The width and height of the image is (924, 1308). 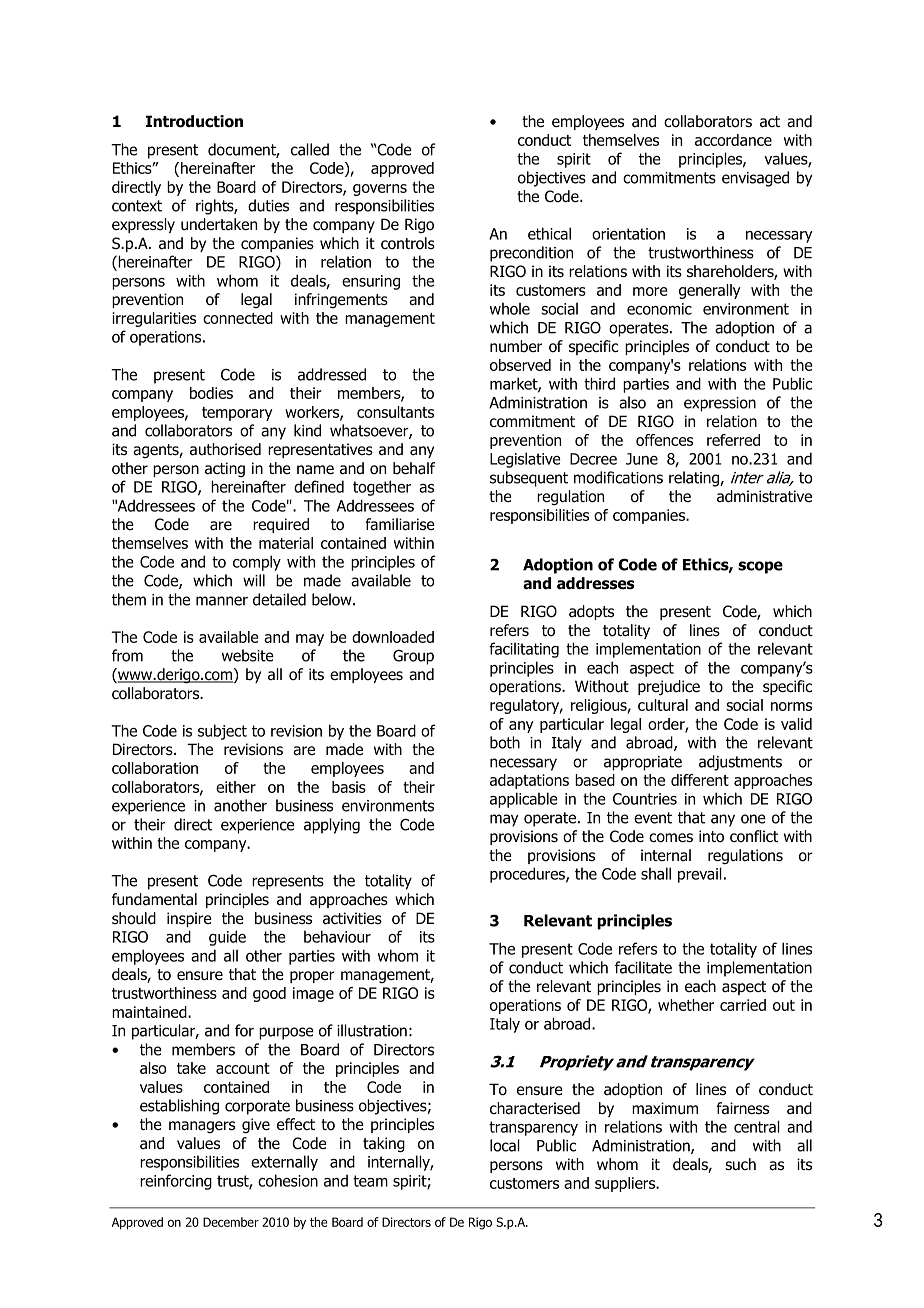 I want to click on Group, so click(x=413, y=657).
